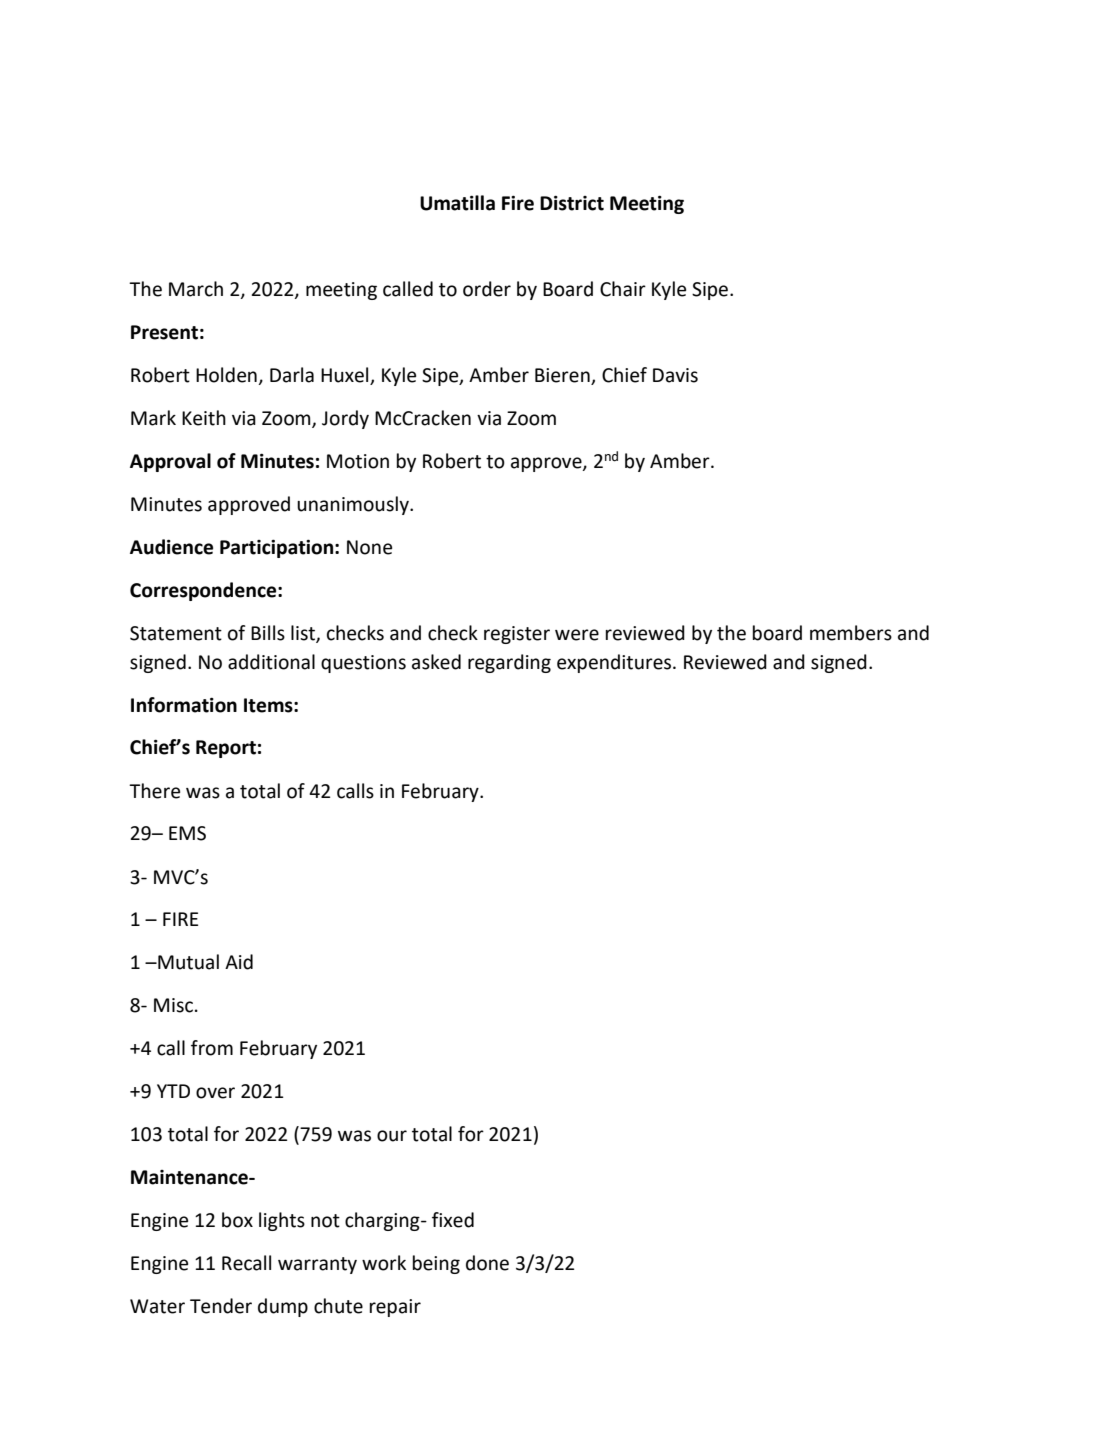  I want to click on our, so click(392, 1136).
